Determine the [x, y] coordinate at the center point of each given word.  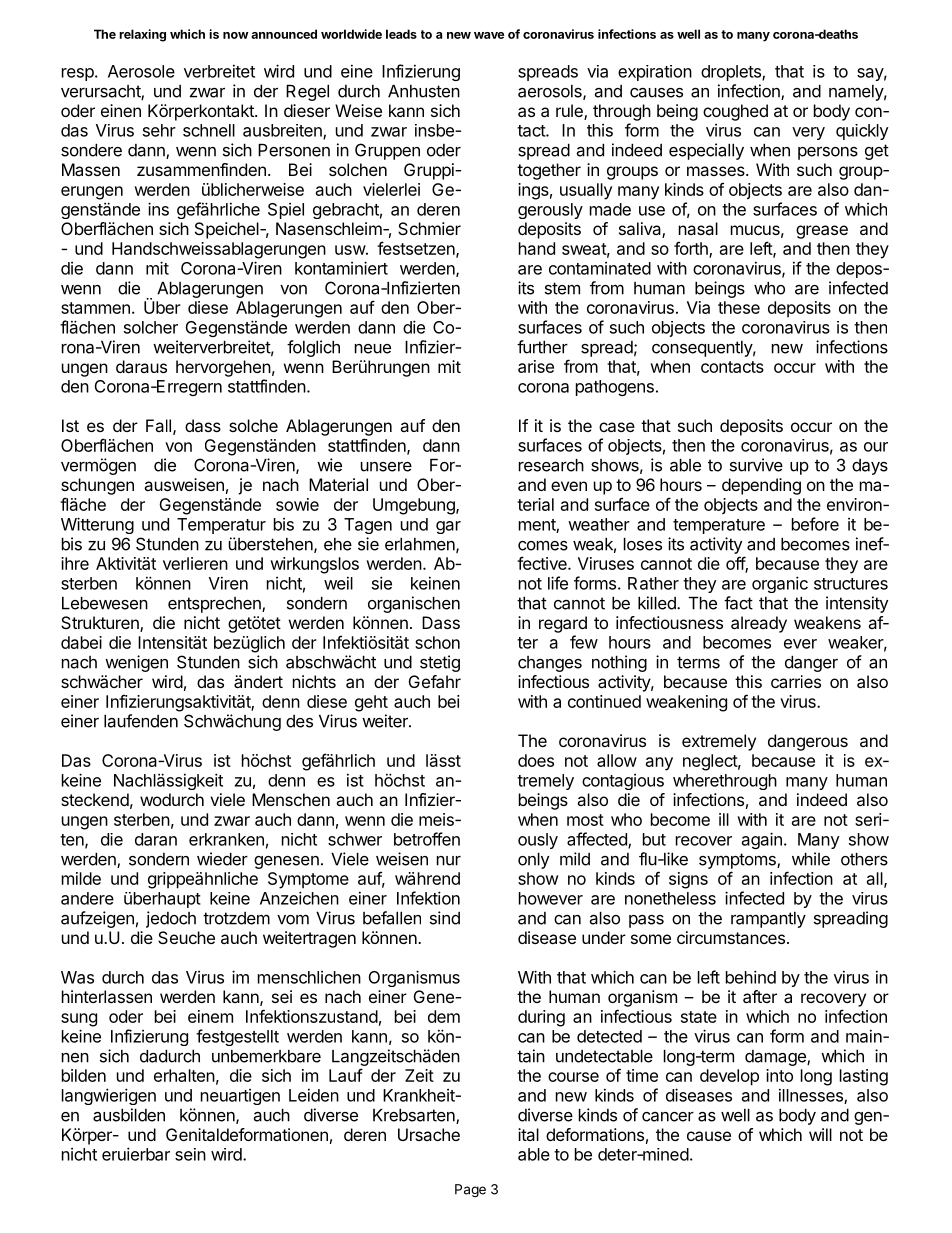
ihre [75, 563]
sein [190, 1154]
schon [437, 642]
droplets [732, 73]
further [542, 347]
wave [489, 35]
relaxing [142, 35]
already [759, 624]
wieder [222, 859]
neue [373, 349]
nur [449, 861]
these [739, 307]
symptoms [738, 861]
